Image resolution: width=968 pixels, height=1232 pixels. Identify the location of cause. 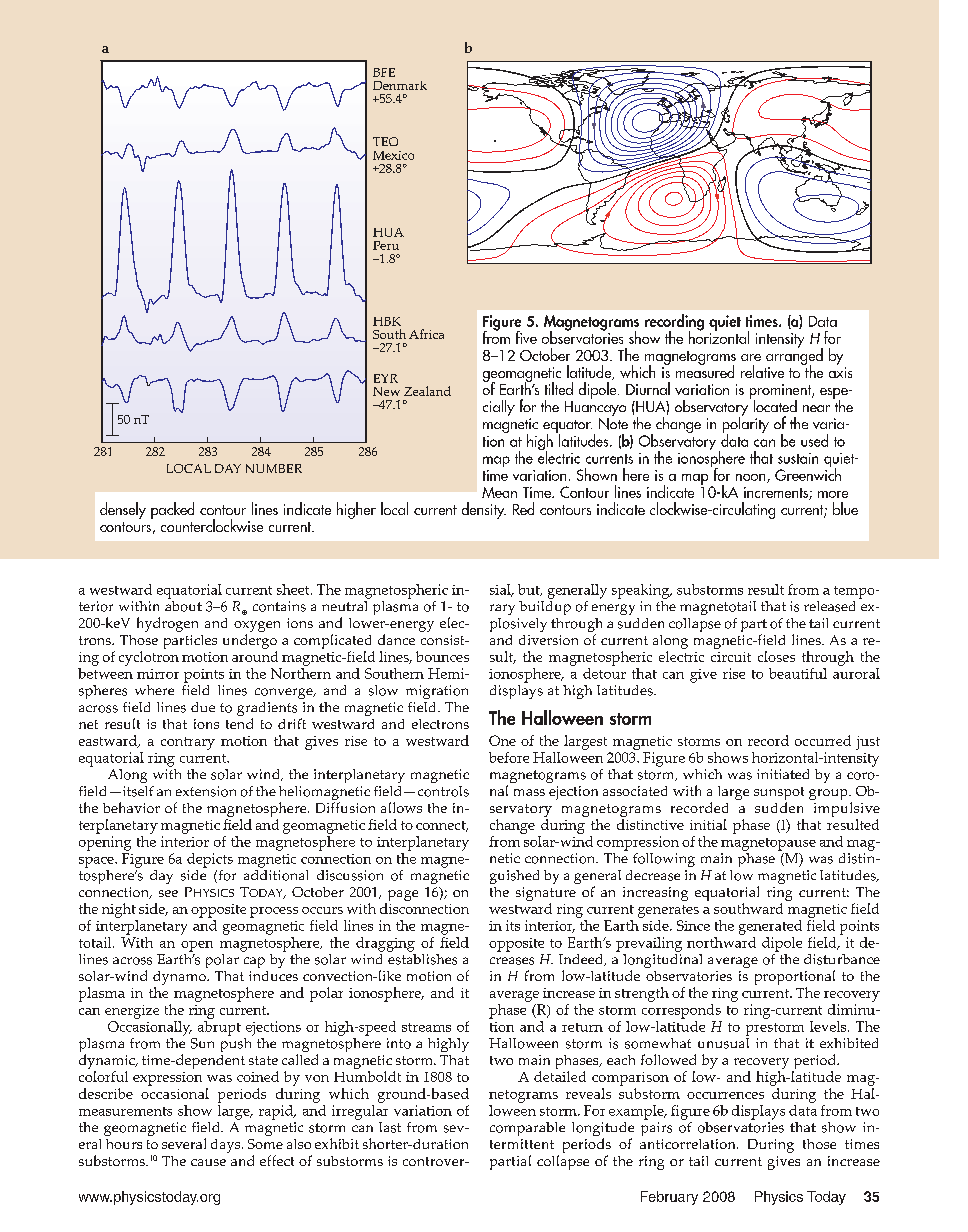
(208, 1162).
